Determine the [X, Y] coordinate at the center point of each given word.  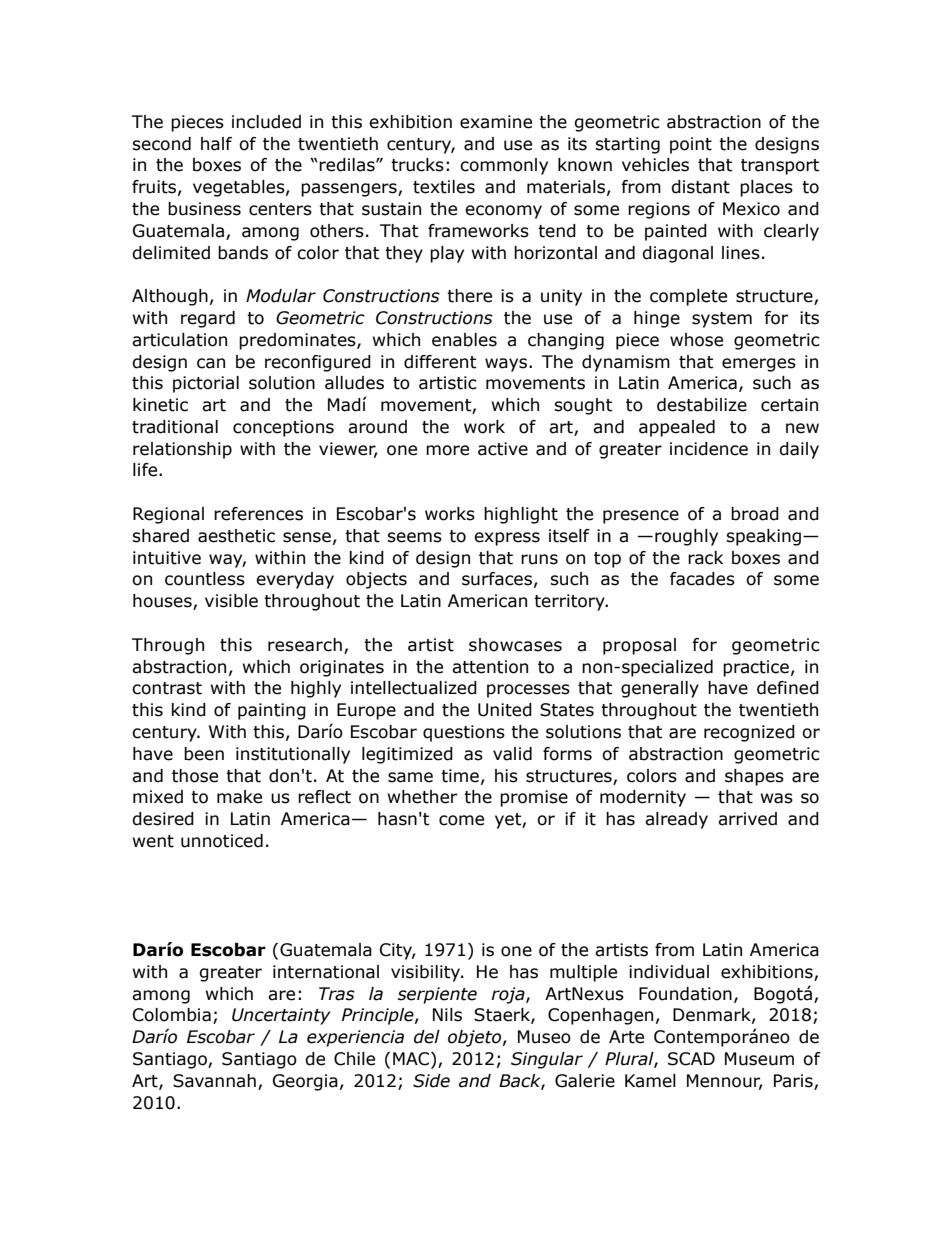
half [216, 144]
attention [490, 667]
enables [464, 340]
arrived [747, 819]
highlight [521, 515]
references [258, 514]
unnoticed [222, 841]
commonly [504, 166]
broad [755, 514]
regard [208, 319]
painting [272, 711]
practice [756, 668]
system [722, 320]
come [461, 820]
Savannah [214, 1081]
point [691, 145]
